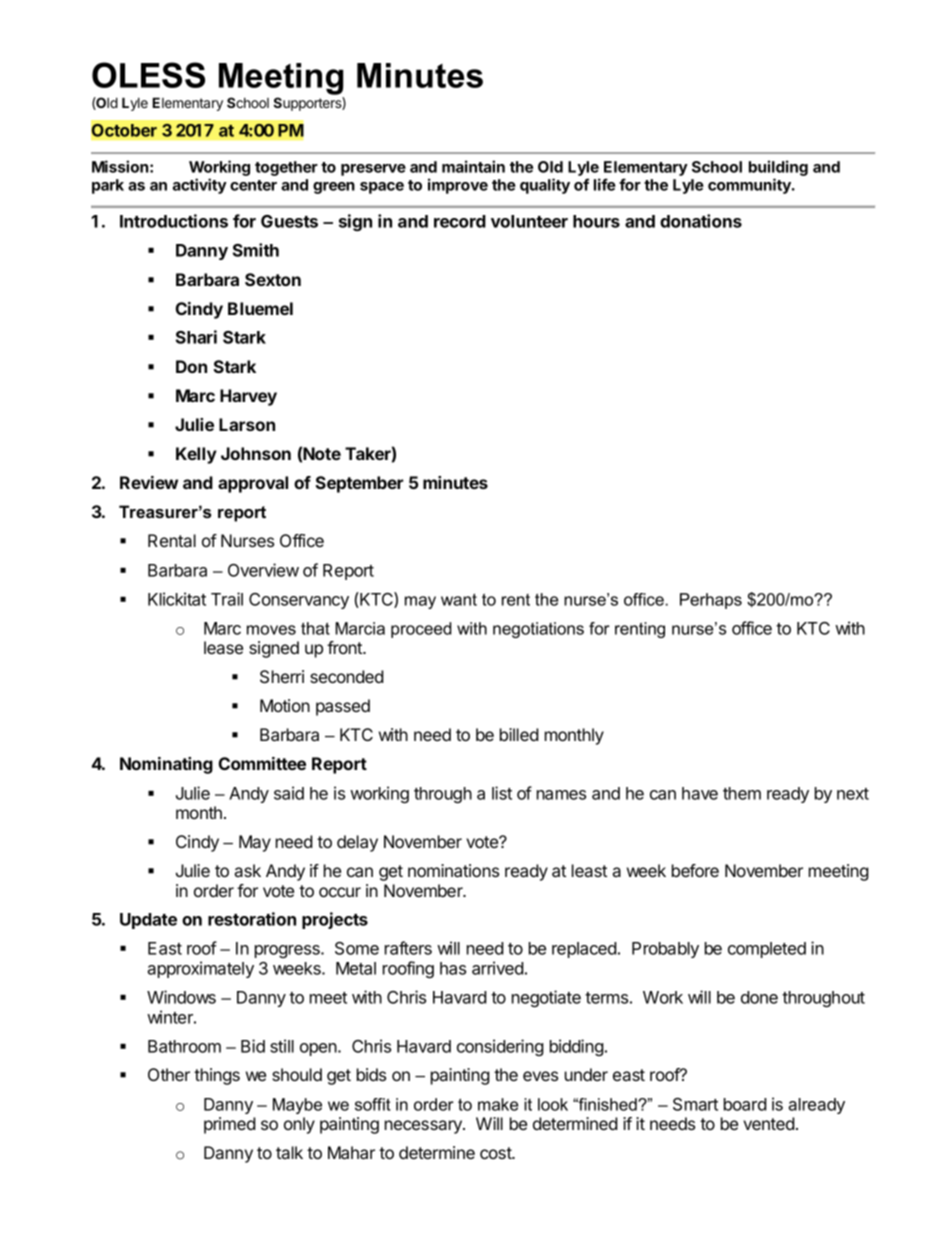 The image size is (952, 1233). What do you see at coordinates (778, 168) in the document?
I see `building` at bounding box center [778, 168].
